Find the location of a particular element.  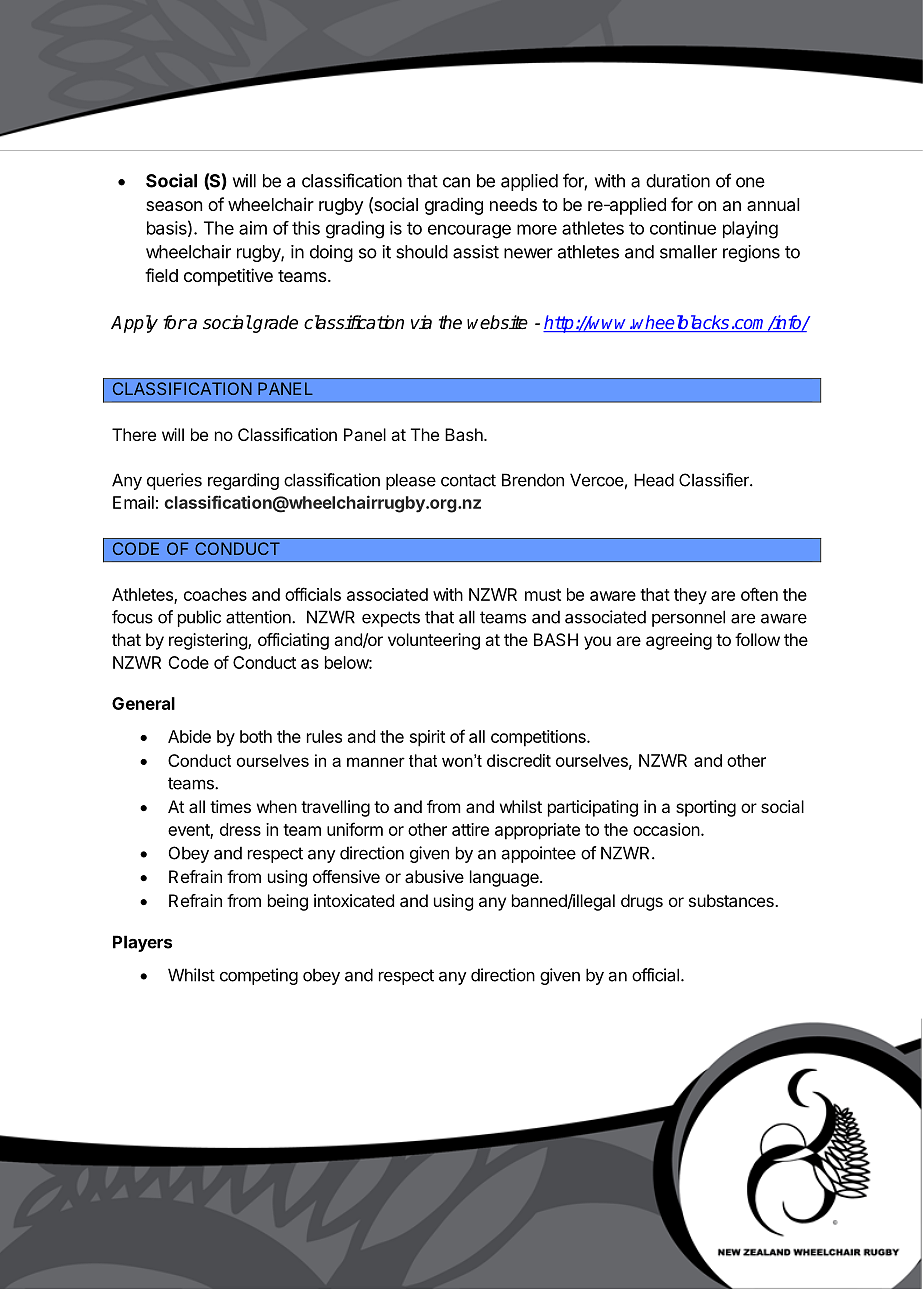

can is located at coordinates (456, 182).
